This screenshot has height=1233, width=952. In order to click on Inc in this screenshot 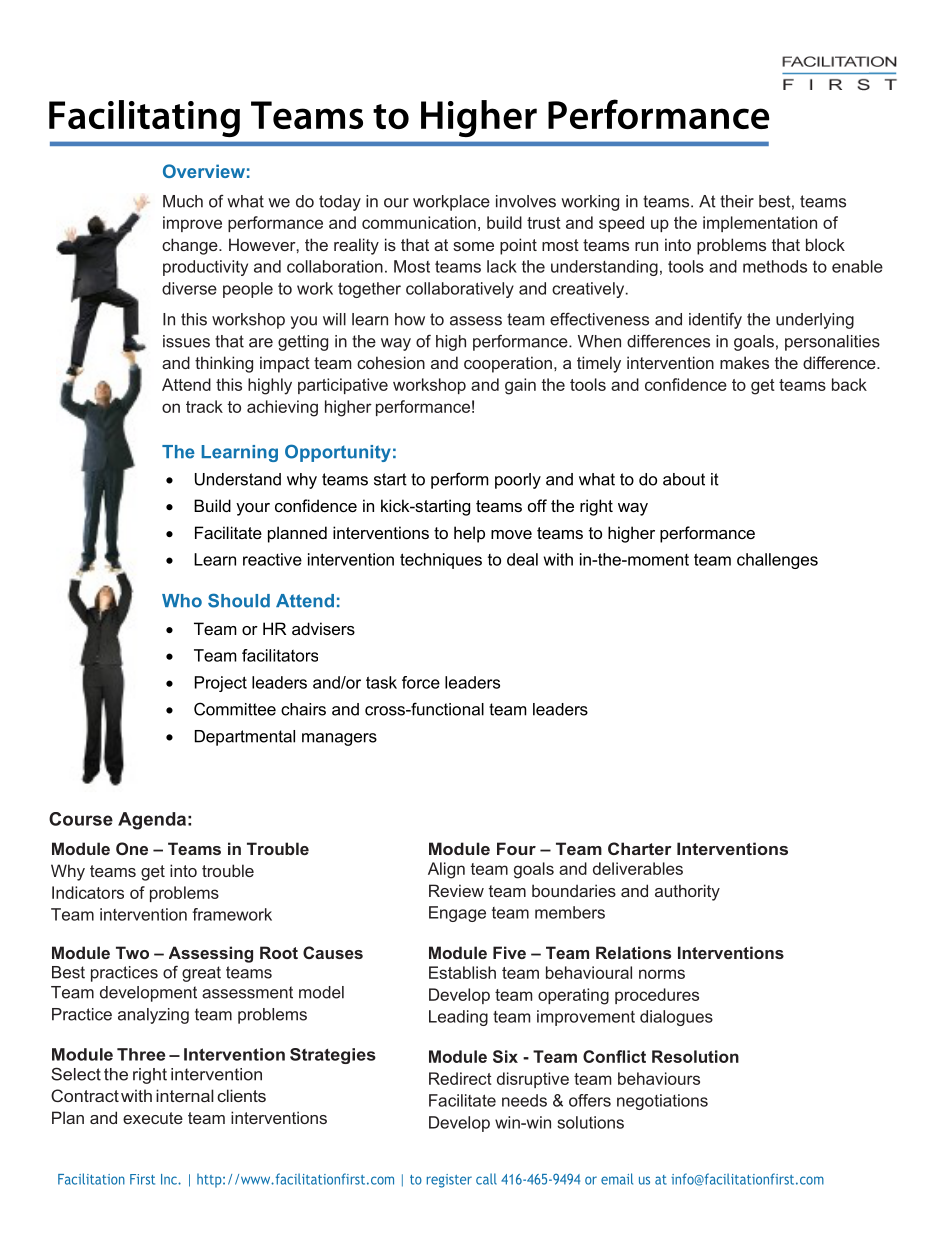, I will do `click(170, 1179)`.
